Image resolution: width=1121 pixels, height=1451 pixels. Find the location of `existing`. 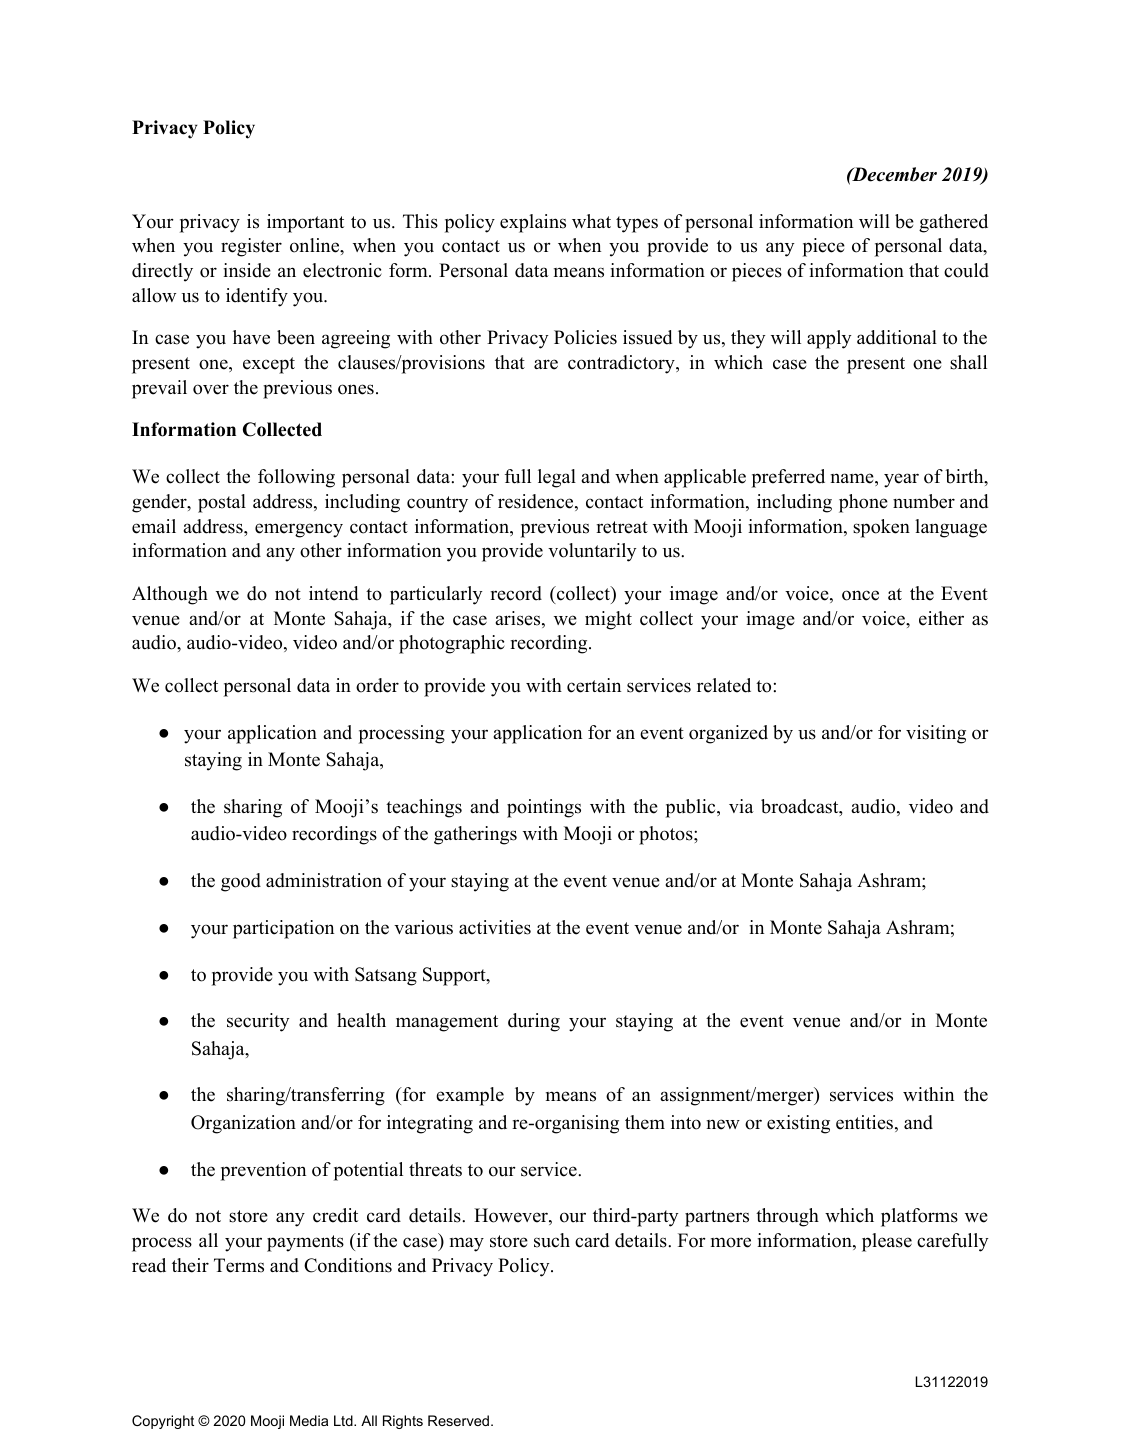

existing is located at coordinates (798, 1124).
